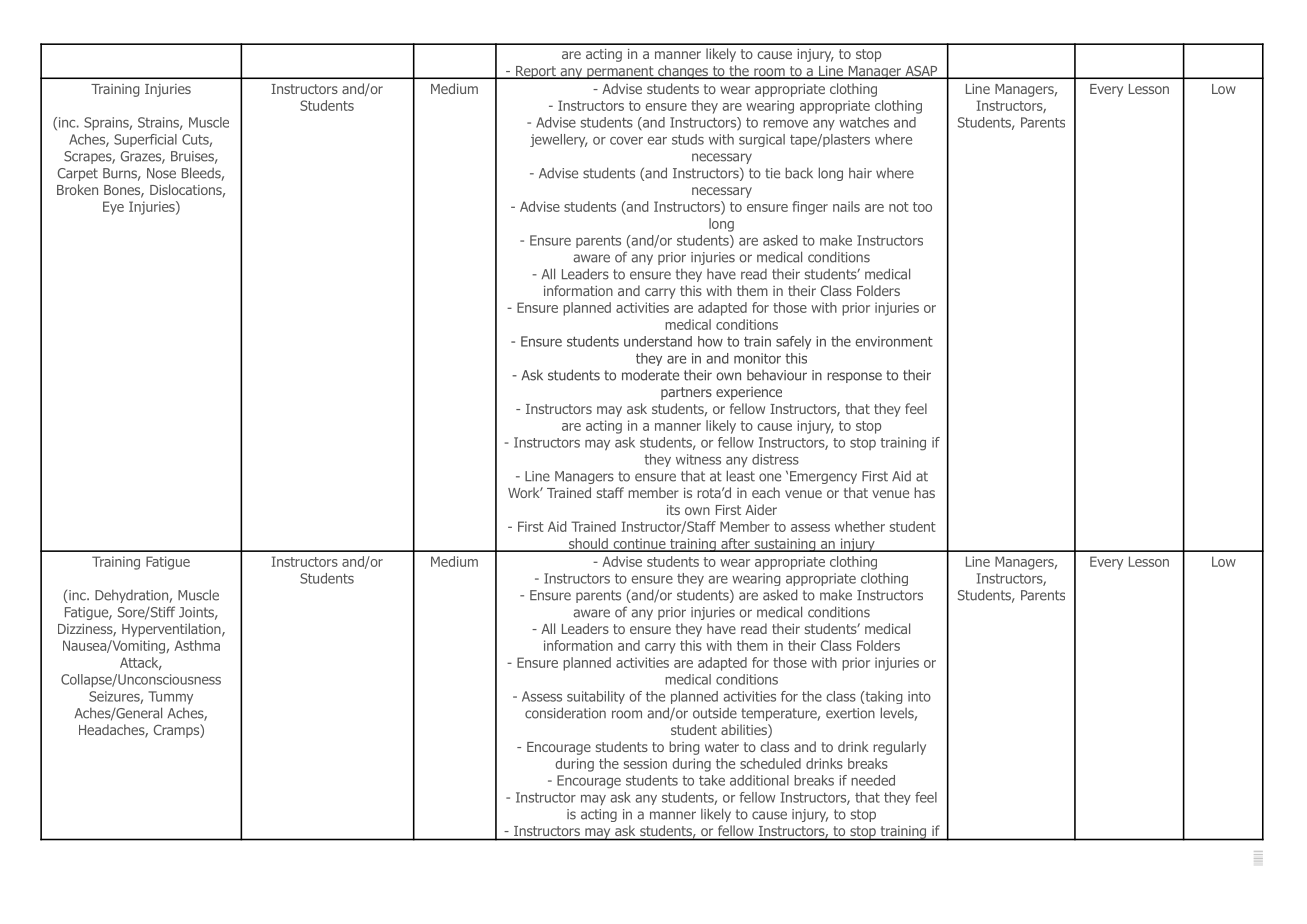 Image resolution: width=1307 pixels, height=924 pixels. I want to click on distress, so click(775, 459).
